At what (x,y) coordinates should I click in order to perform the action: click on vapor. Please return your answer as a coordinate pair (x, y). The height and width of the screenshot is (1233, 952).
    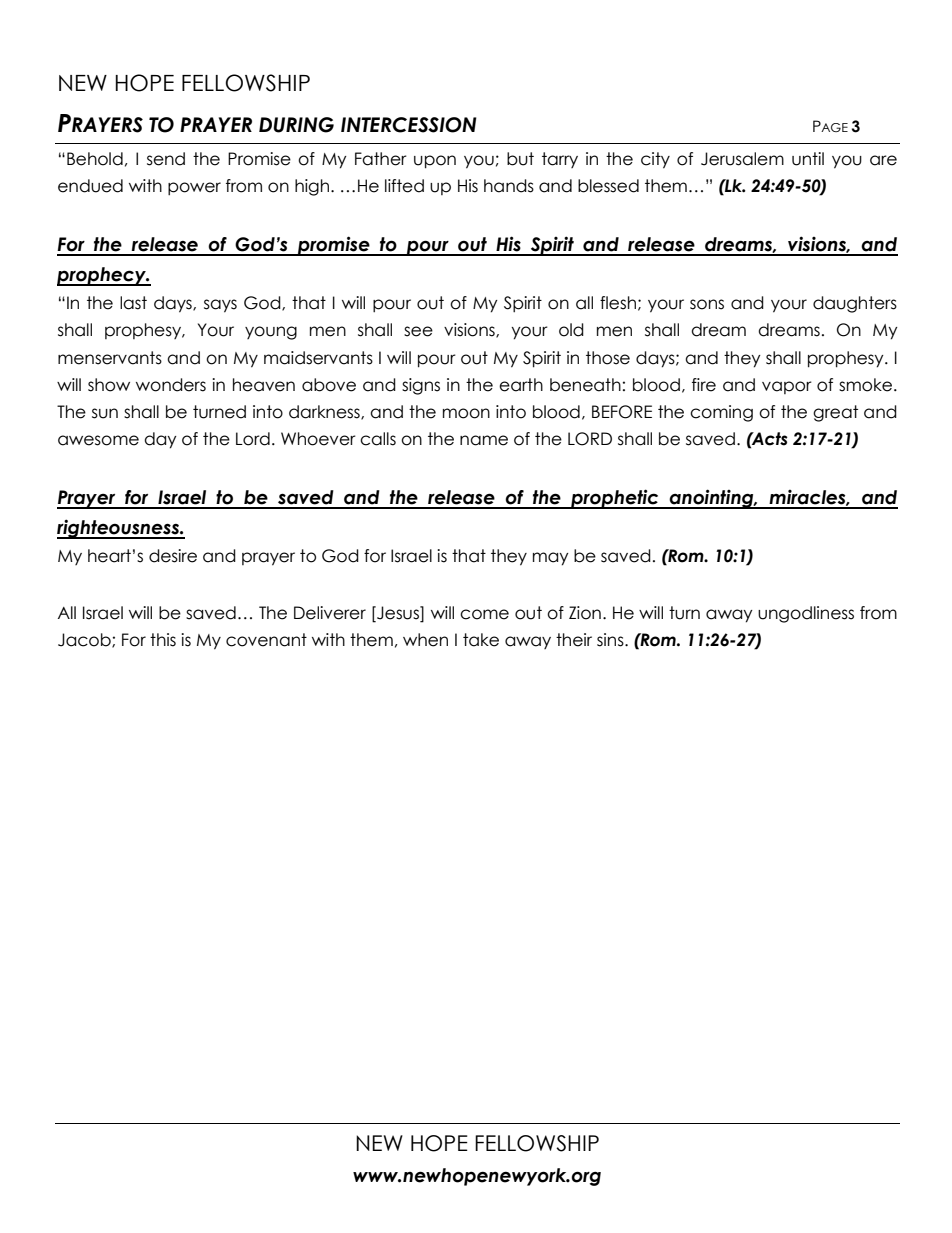
    Looking at the image, I should click on (787, 387).
